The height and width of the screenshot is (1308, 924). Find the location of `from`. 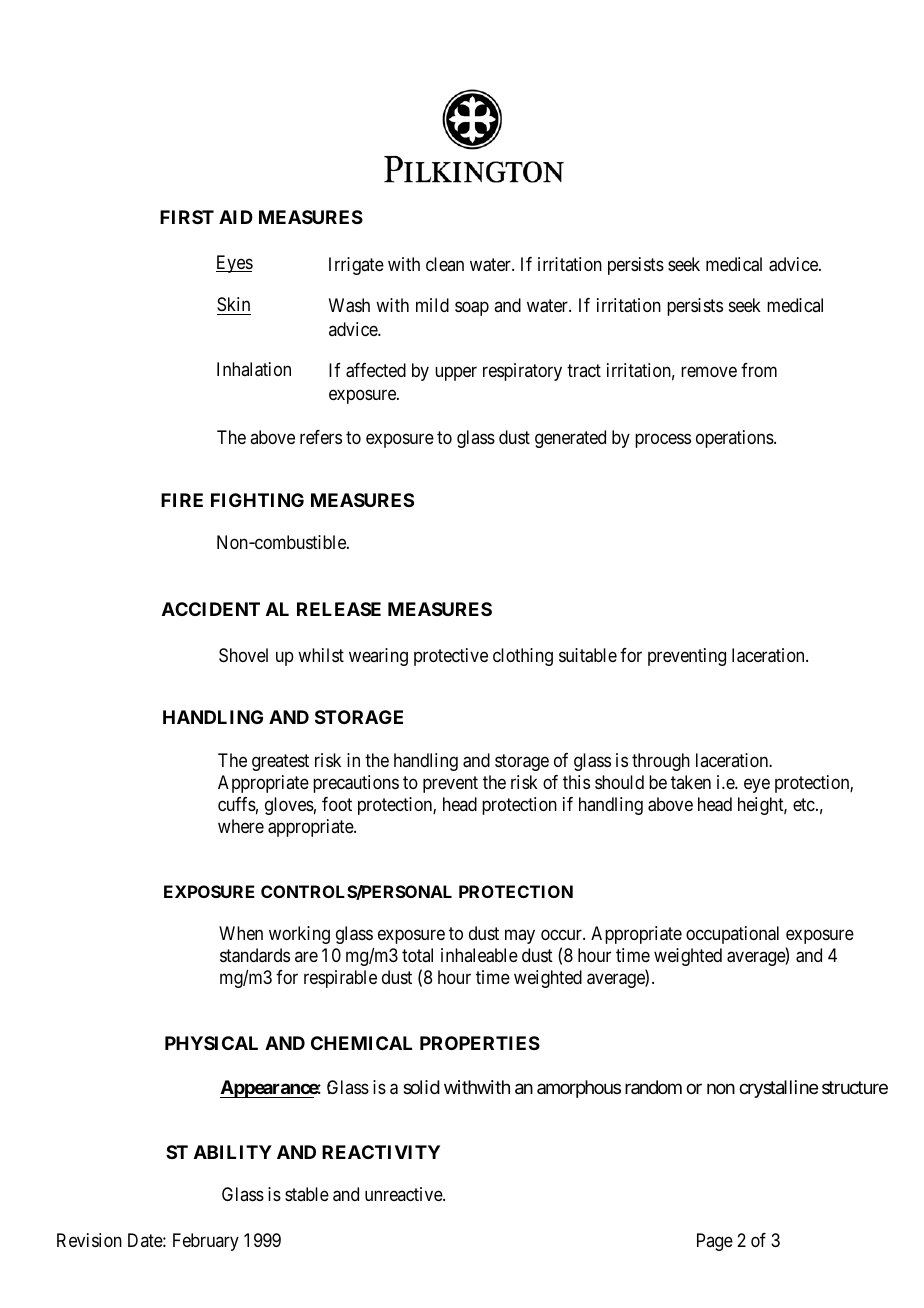

from is located at coordinates (759, 370).
